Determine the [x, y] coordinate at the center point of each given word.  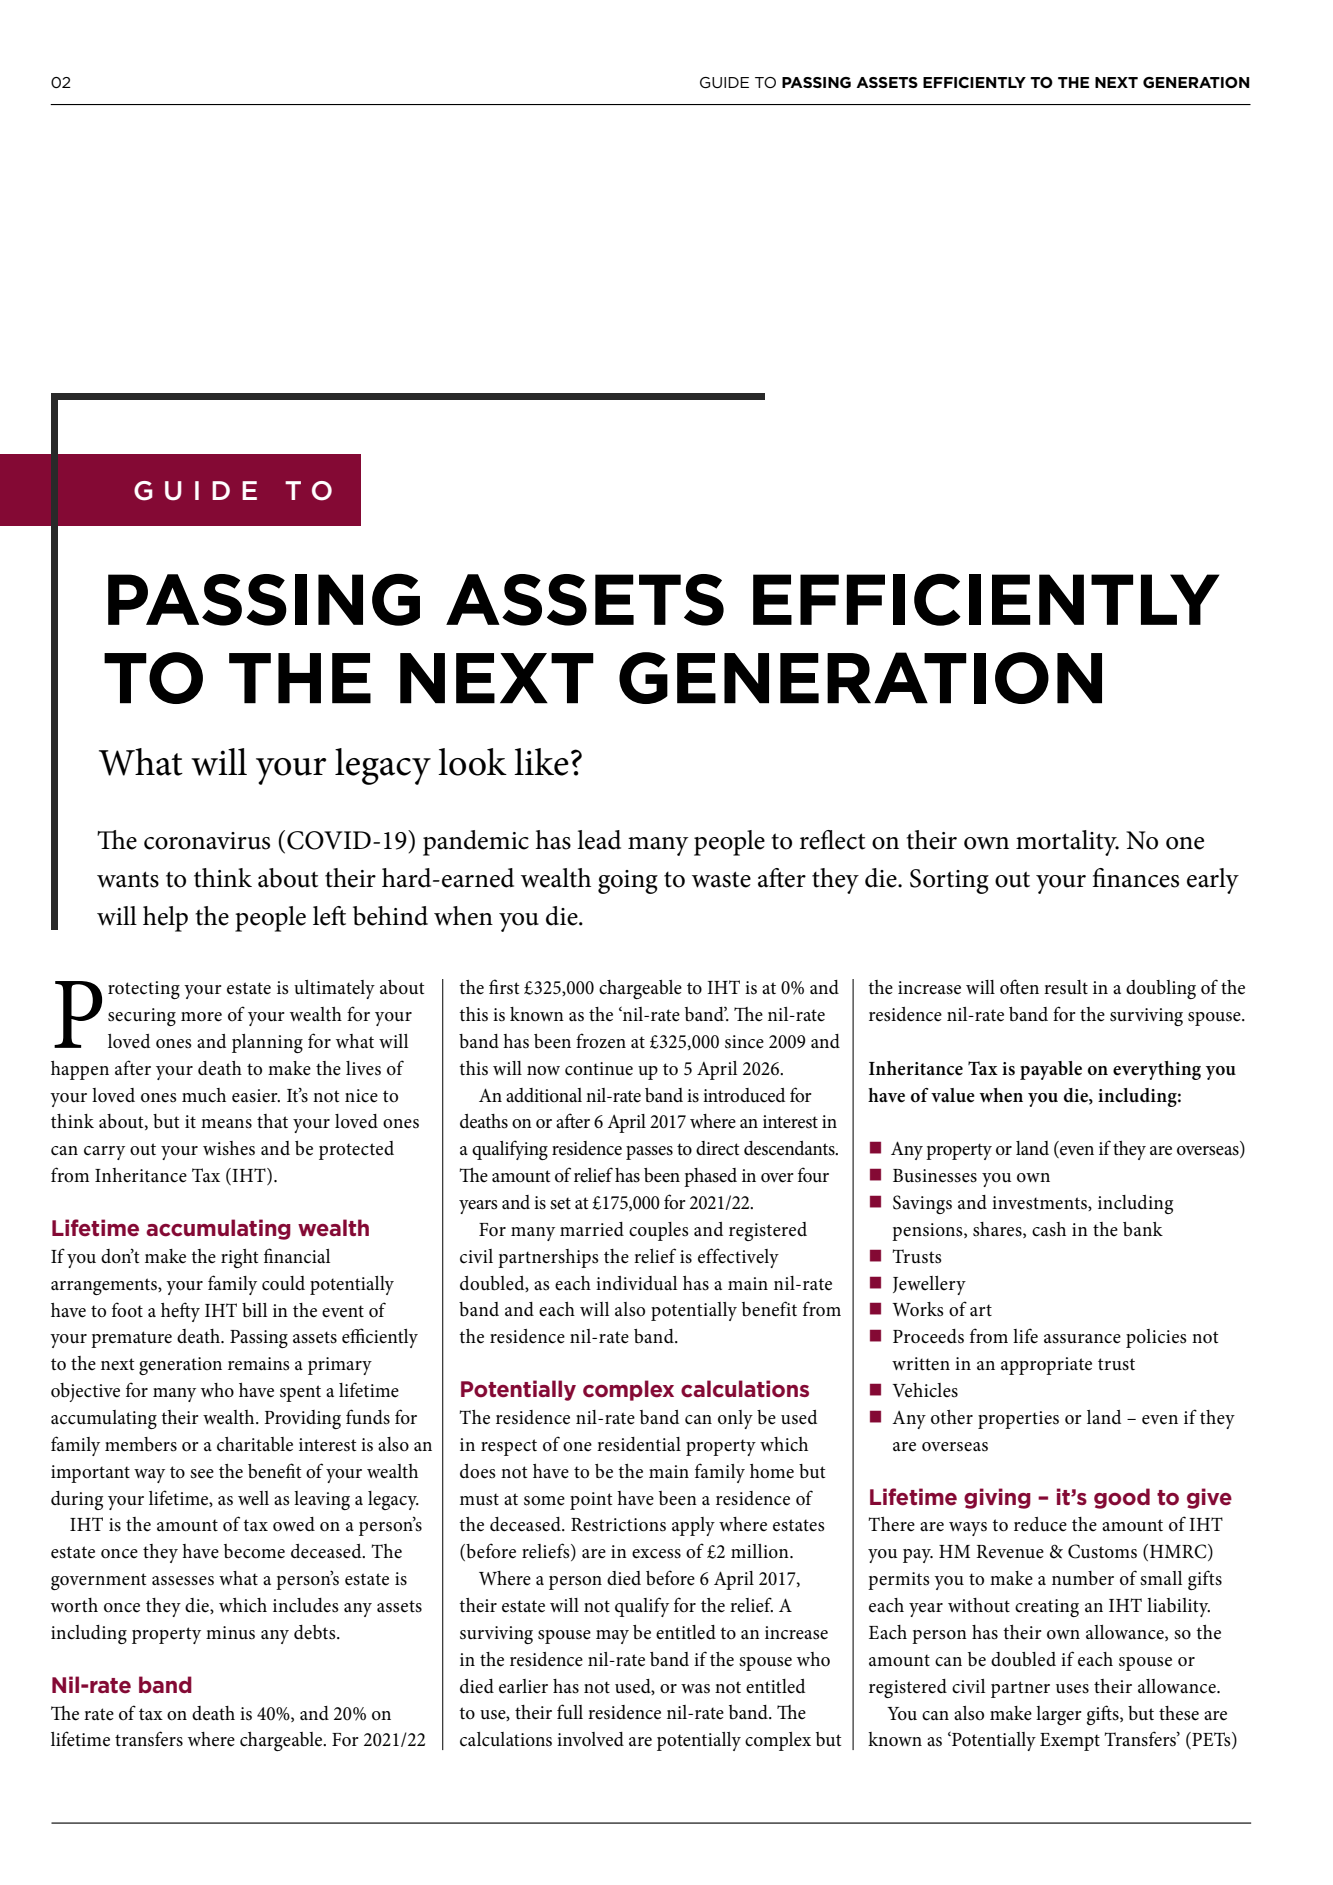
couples [659, 1231]
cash [1049, 1229]
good [1122, 1498]
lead [599, 840]
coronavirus [207, 841]
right [239, 1258]
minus [230, 1633]
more [201, 1017]
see [202, 1474]
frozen [601, 1041]
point [591, 1501]
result [1066, 987]
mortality [1067, 843]
